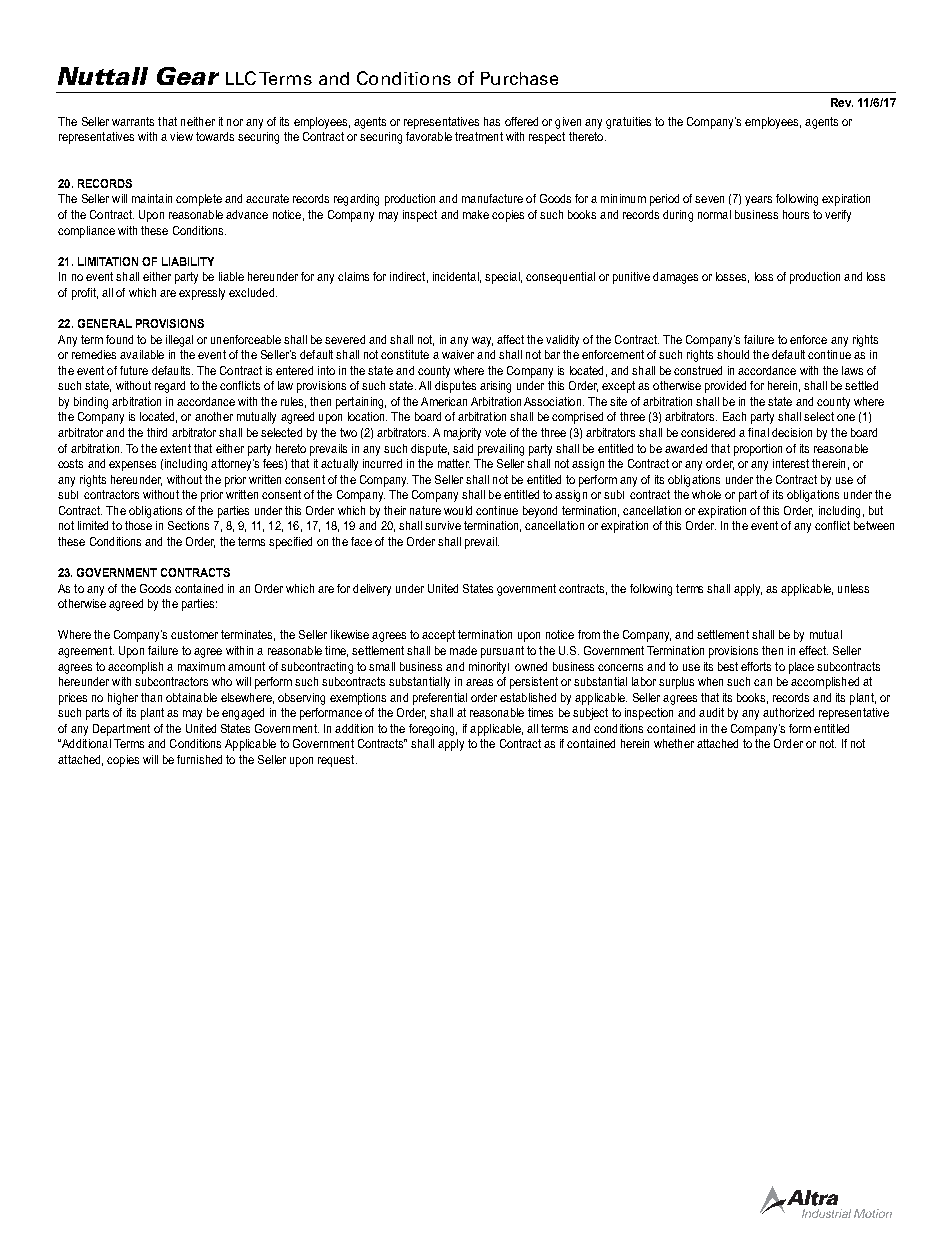 This image has width=952, height=1233. What do you see at coordinates (796, 214) in the image?
I see `hours` at bounding box center [796, 214].
